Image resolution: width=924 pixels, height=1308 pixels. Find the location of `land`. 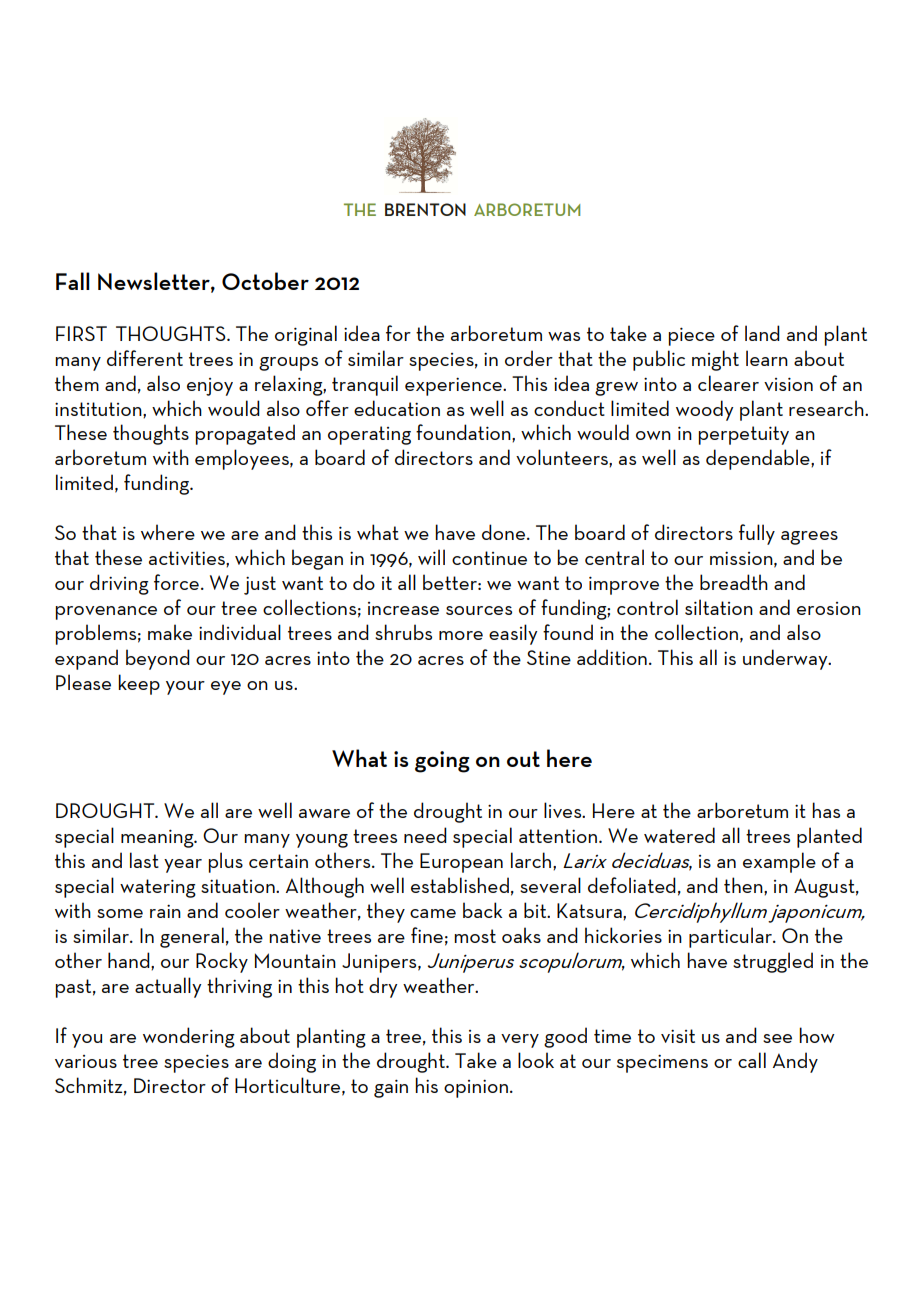

land is located at coordinates (762, 333).
